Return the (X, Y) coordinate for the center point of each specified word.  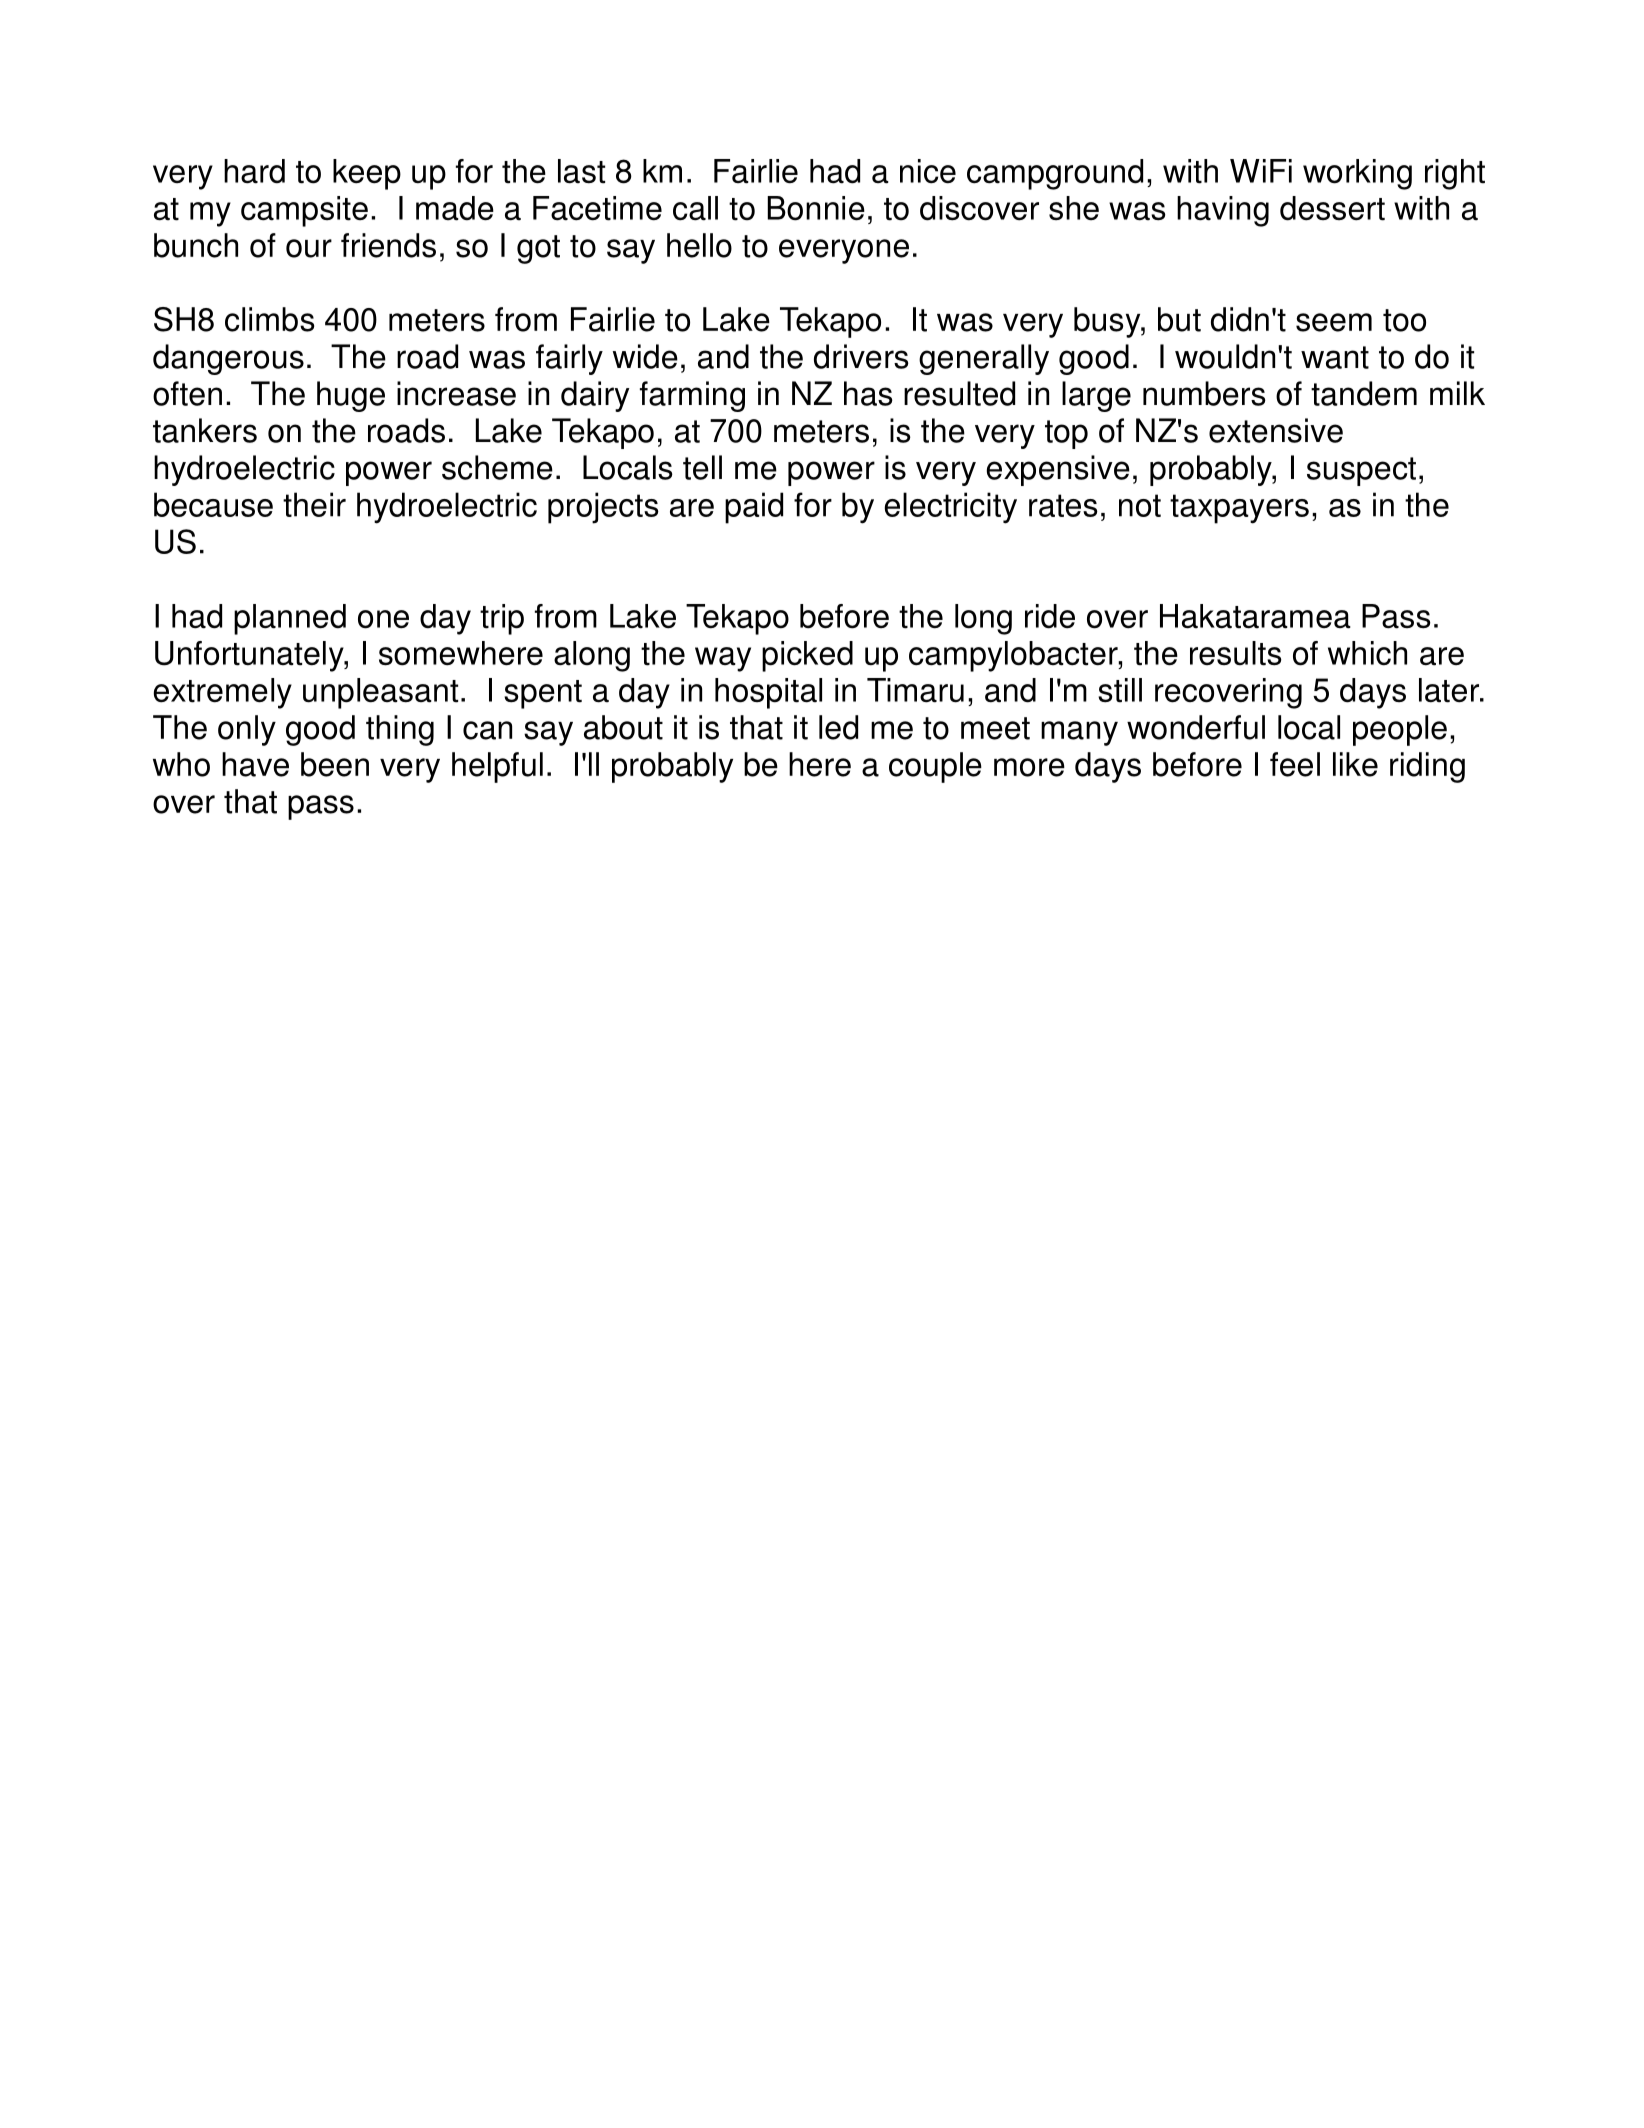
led (838, 727)
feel (1295, 764)
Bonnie (816, 208)
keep (367, 174)
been (335, 764)
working (1357, 174)
